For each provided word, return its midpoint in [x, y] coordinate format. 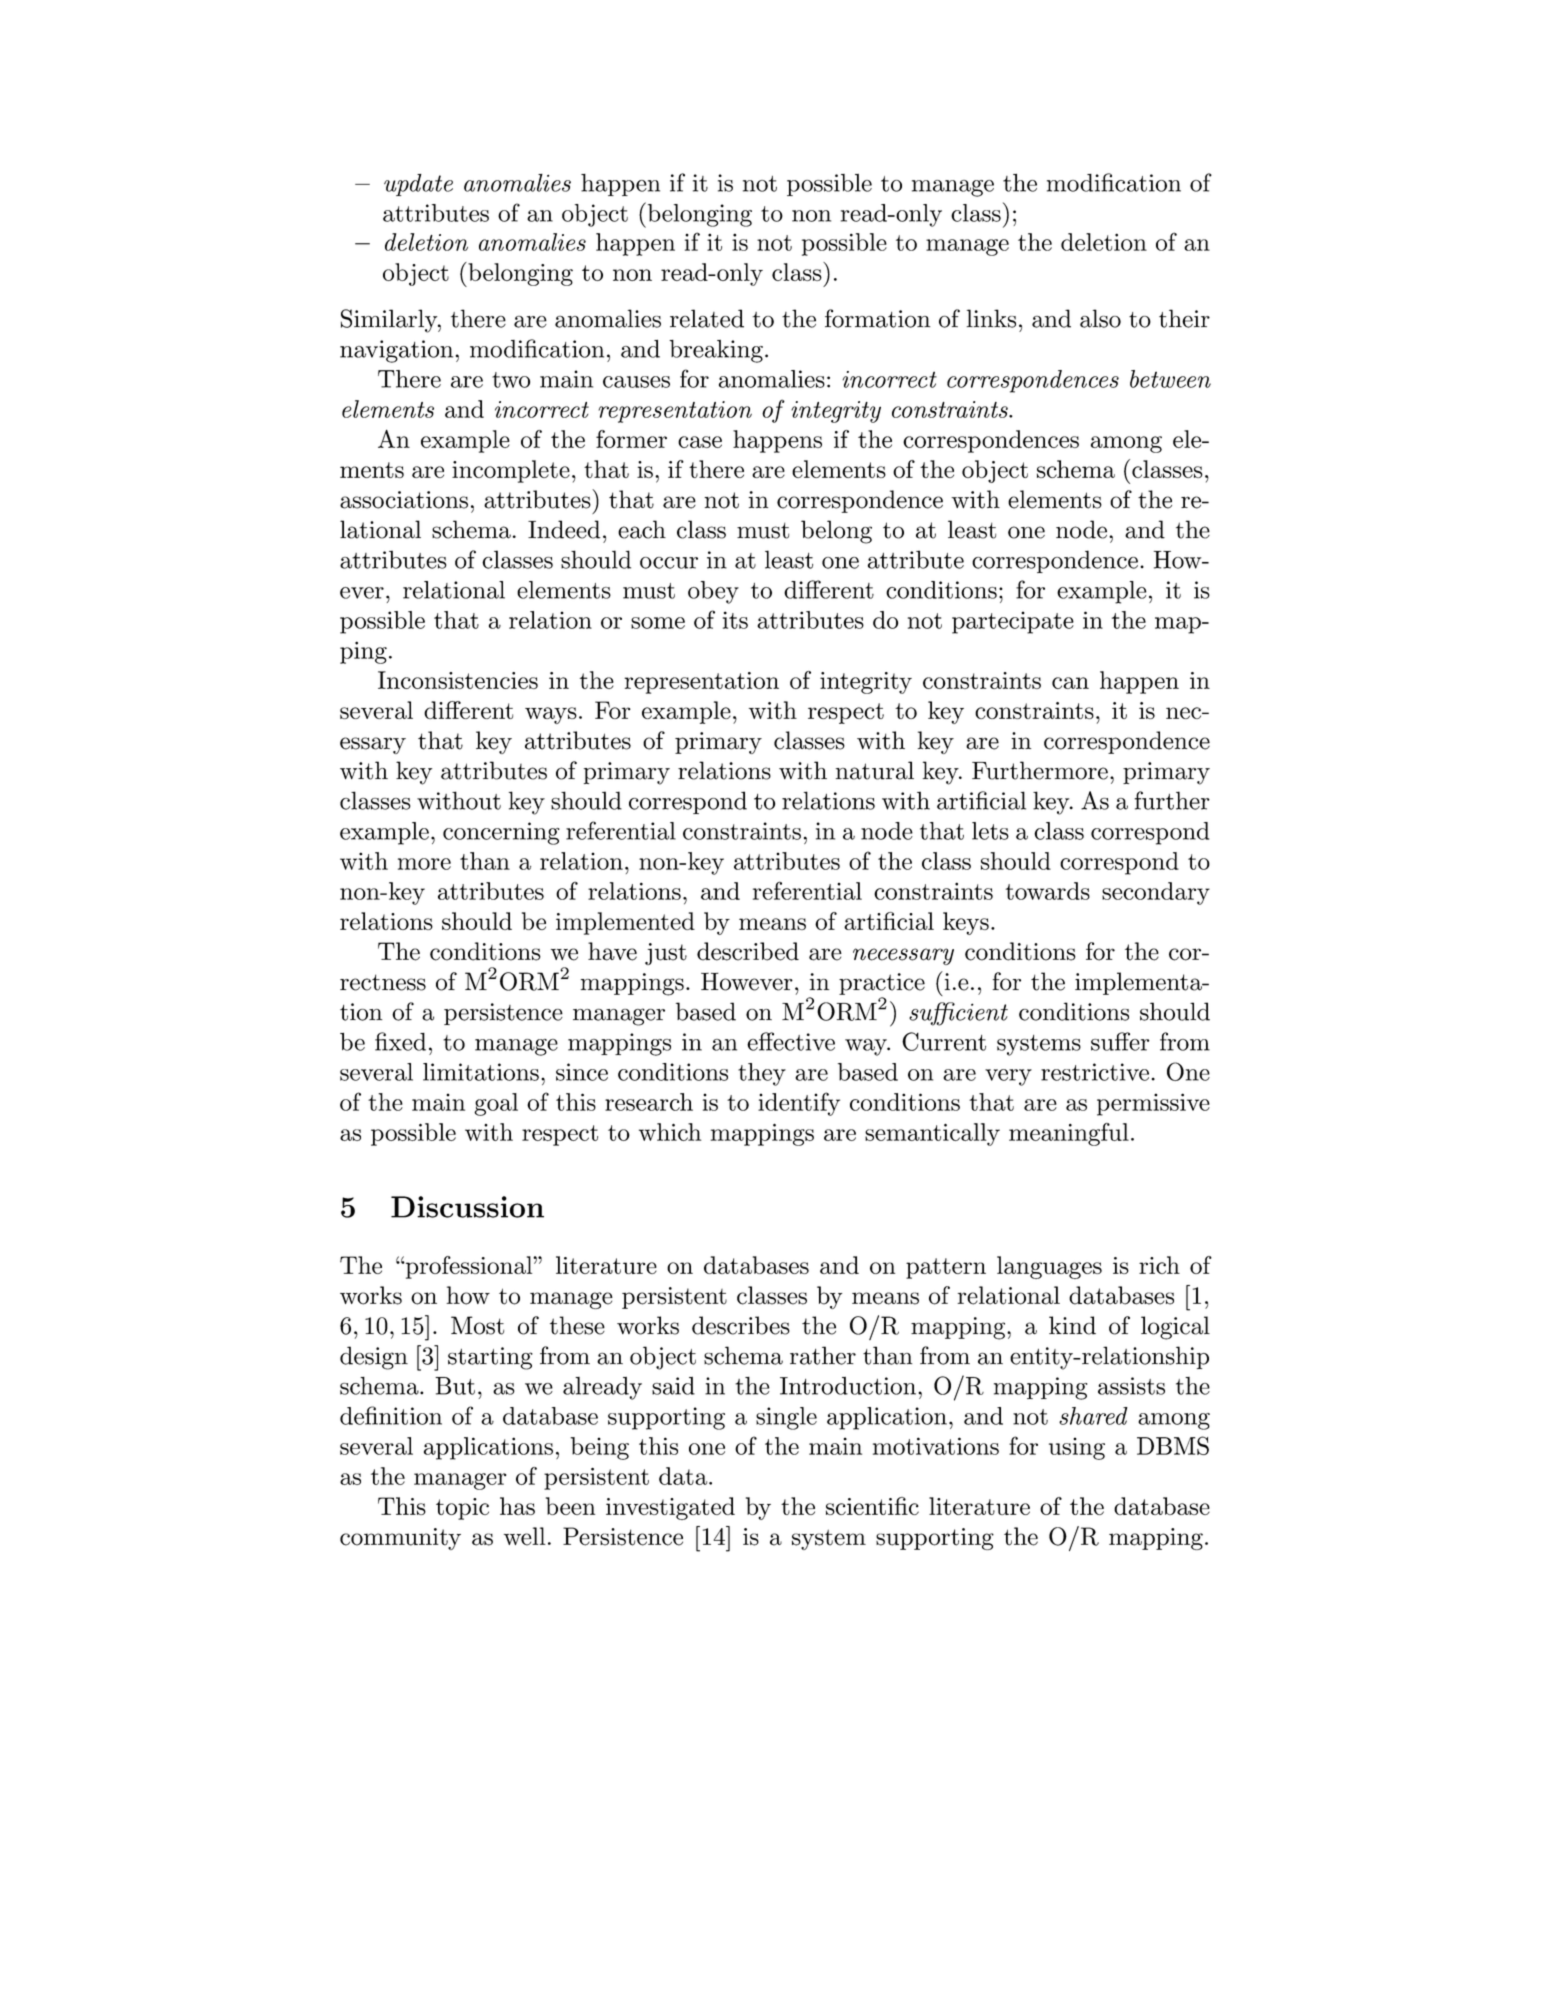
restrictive [1095, 1072]
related [707, 318]
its [735, 620]
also [1100, 318]
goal [496, 1104]
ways [551, 715]
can [1070, 683]
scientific [872, 1506]
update [418, 185]
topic [462, 1509]
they [762, 1074]
